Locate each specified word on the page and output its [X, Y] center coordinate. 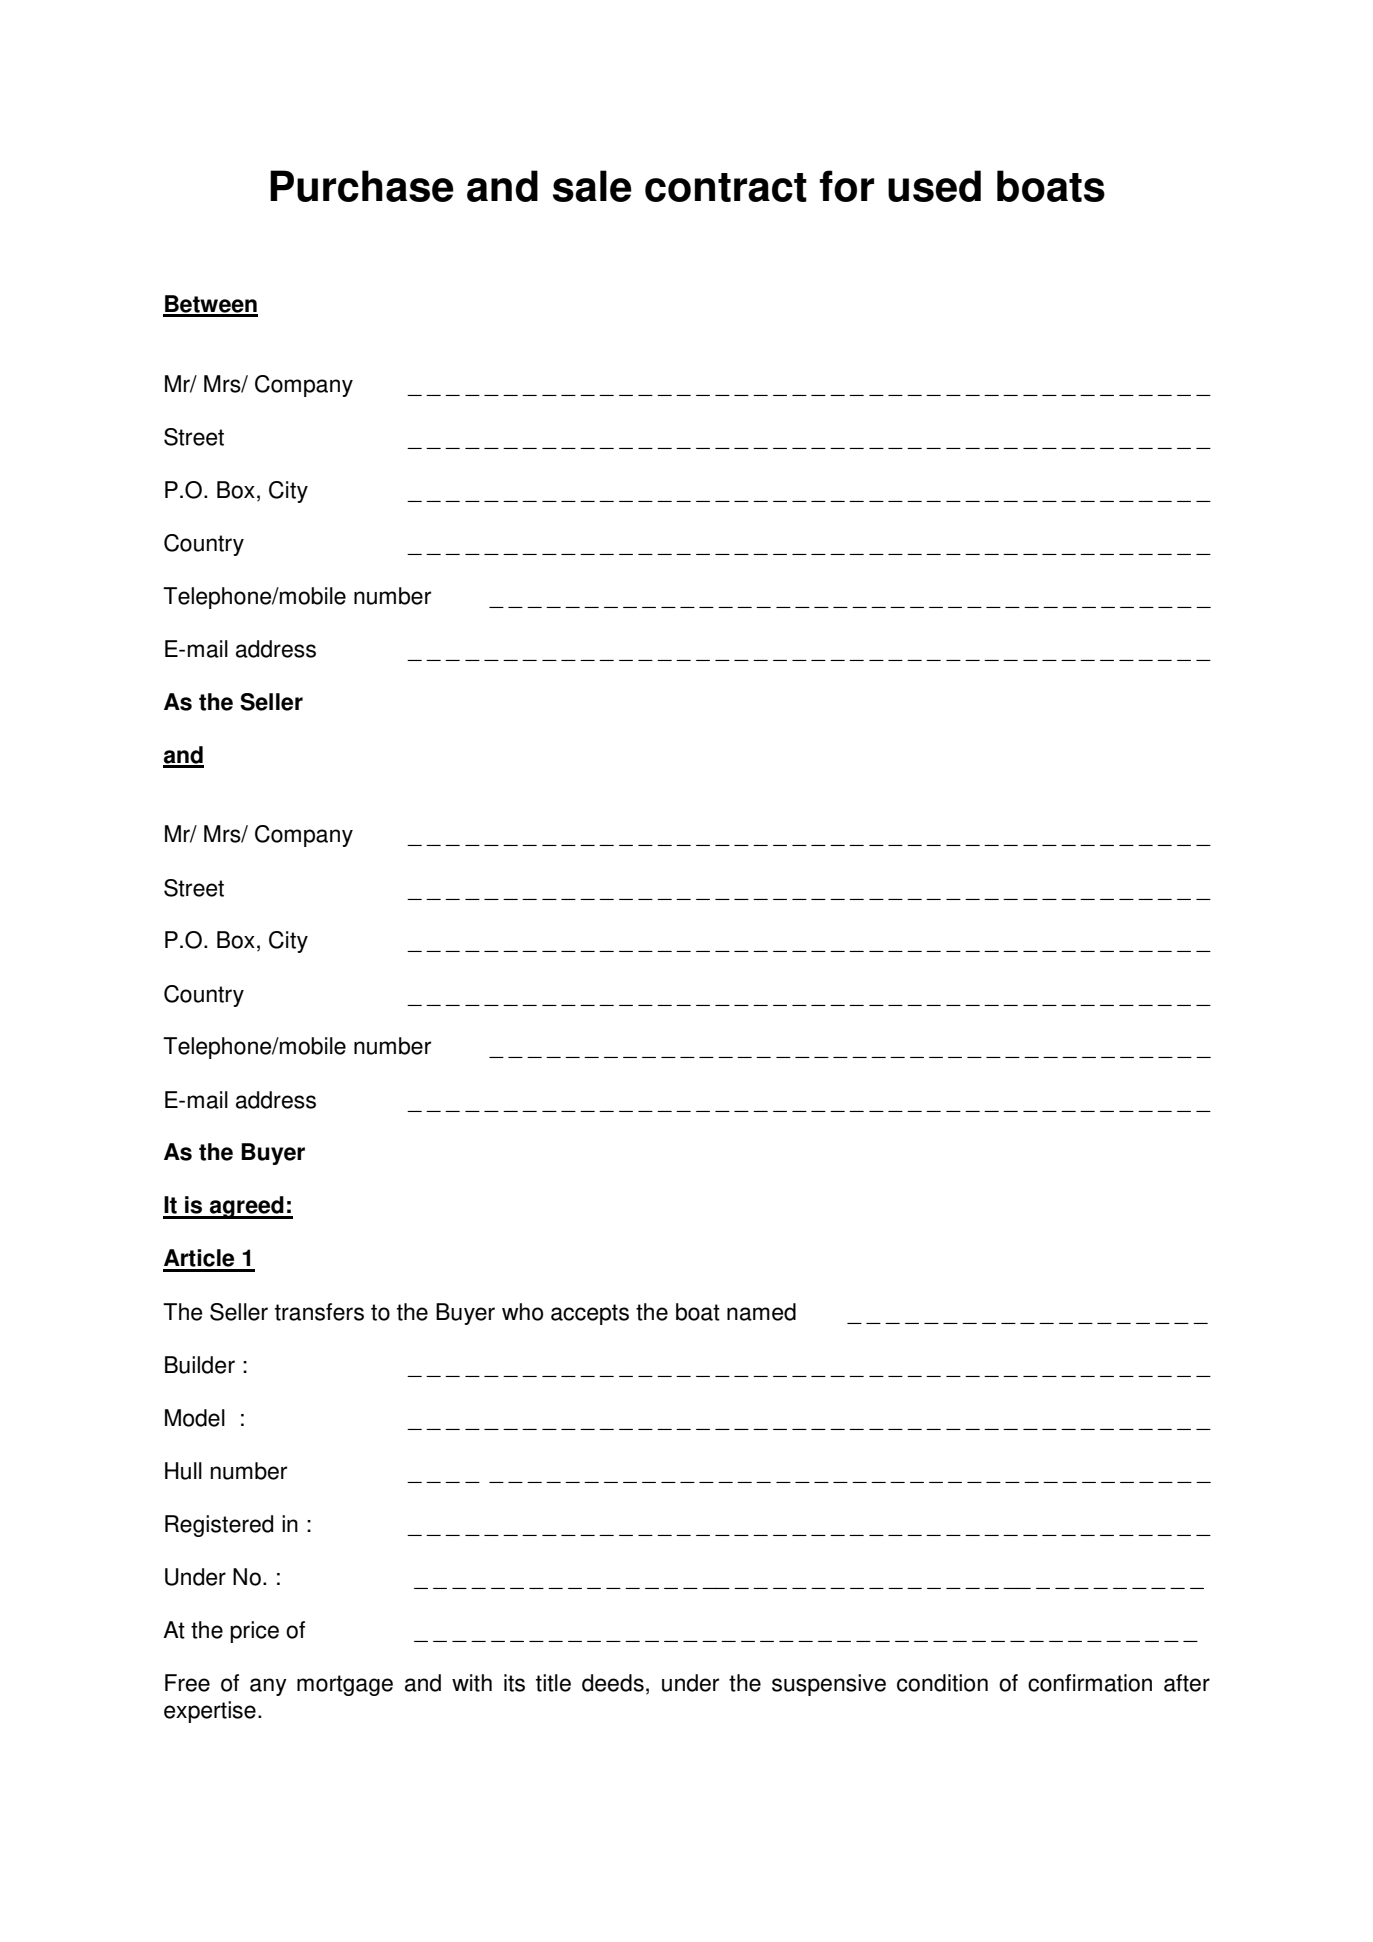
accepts [590, 1314]
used [934, 186]
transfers [319, 1312]
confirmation [1090, 1683]
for [846, 186]
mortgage [345, 1685]
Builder [200, 1365]
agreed [247, 1207]
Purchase [362, 186]
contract [726, 187]
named [761, 1312]
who [522, 1312]
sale [592, 186]
